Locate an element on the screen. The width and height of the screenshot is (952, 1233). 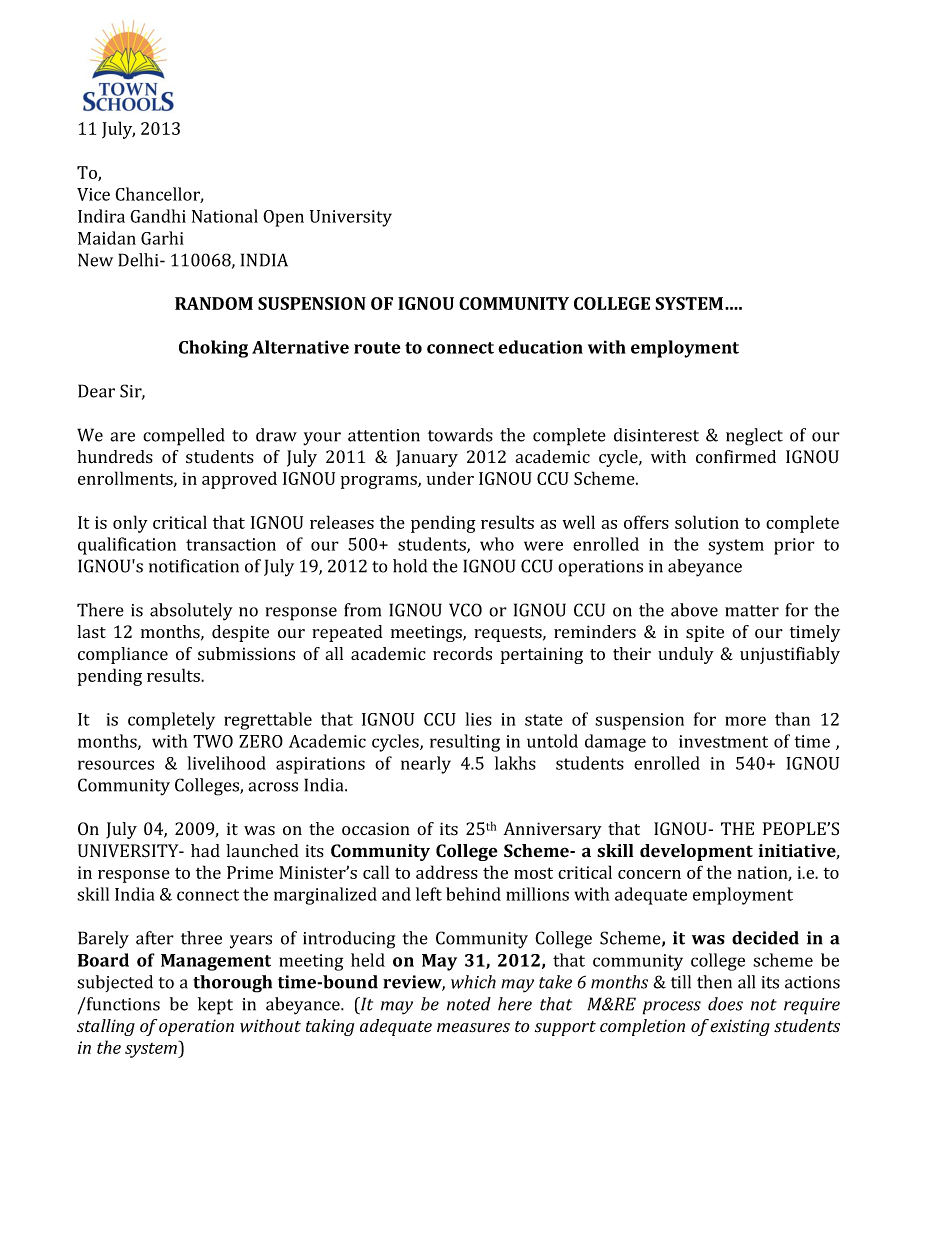
kept is located at coordinates (215, 1006).
